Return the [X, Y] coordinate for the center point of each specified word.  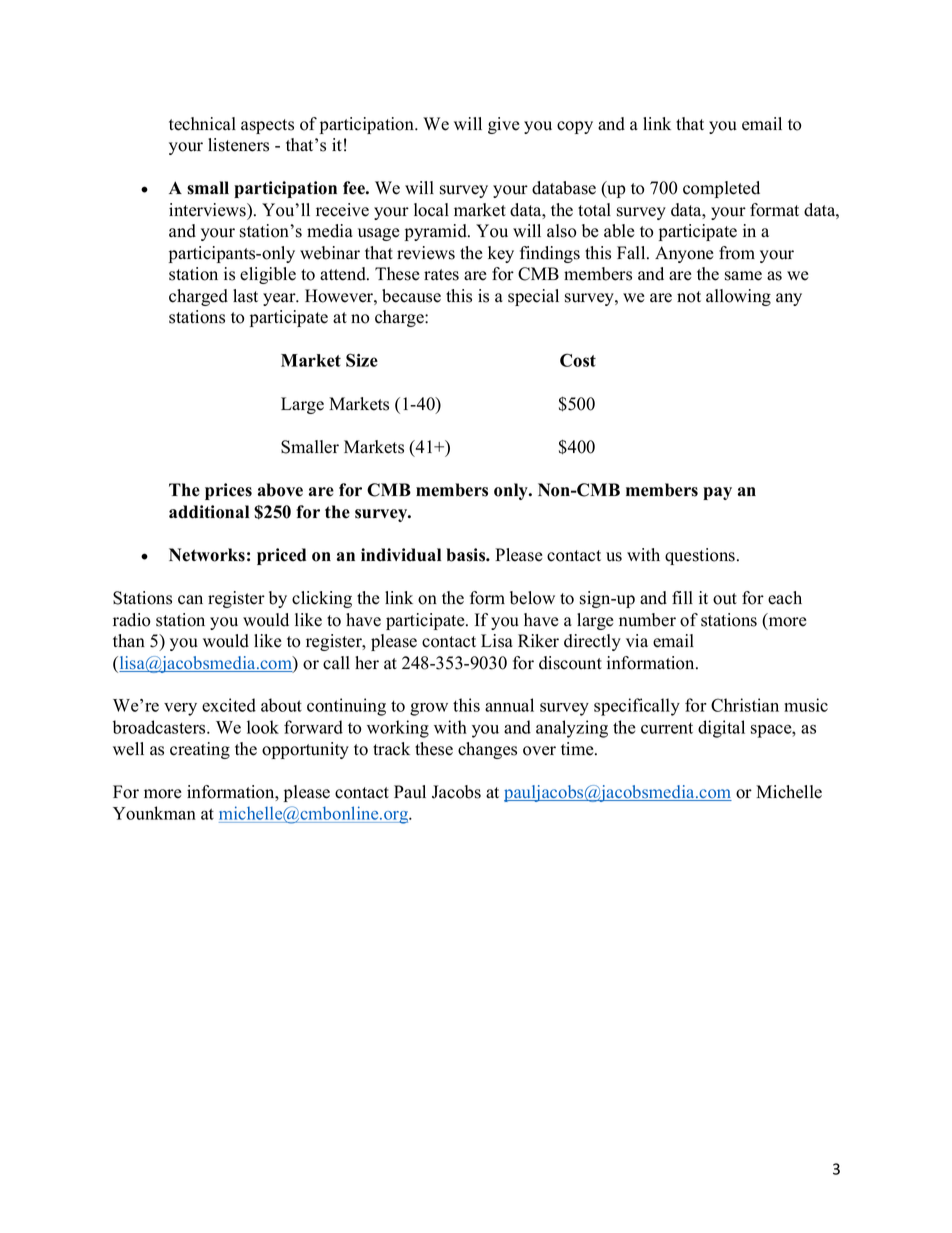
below [532, 598]
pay [717, 493]
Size [362, 360]
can [190, 600]
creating [200, 750]
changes [487, 750]
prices [228, 491]
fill [682, 597]
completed [721, 189]
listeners [238, 145]
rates [441, 275]
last [245, 296]
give [504, 125]
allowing [738, 297]
